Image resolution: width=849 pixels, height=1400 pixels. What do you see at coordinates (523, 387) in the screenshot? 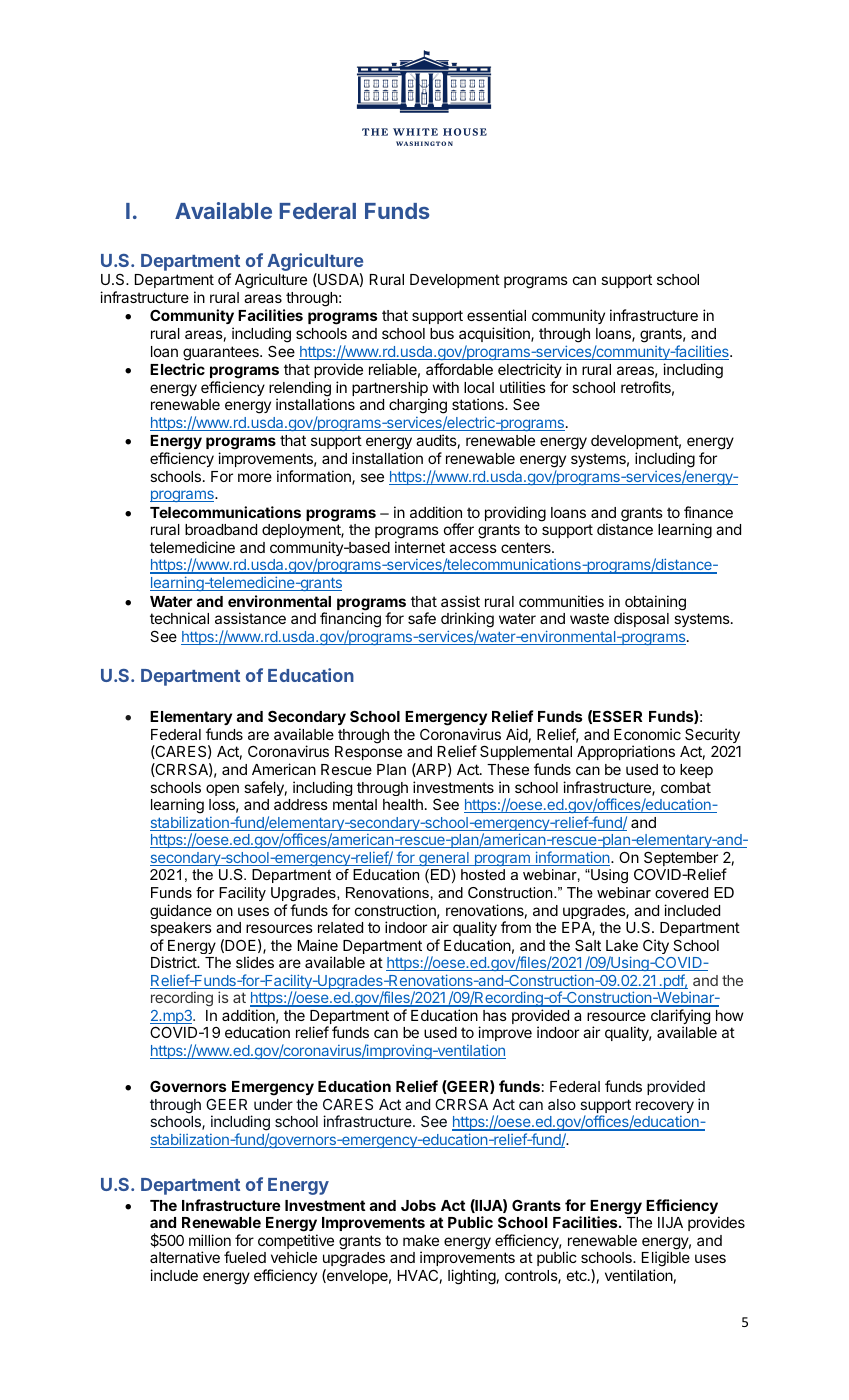
I see `utilities` at bounding box center [523, 387].
